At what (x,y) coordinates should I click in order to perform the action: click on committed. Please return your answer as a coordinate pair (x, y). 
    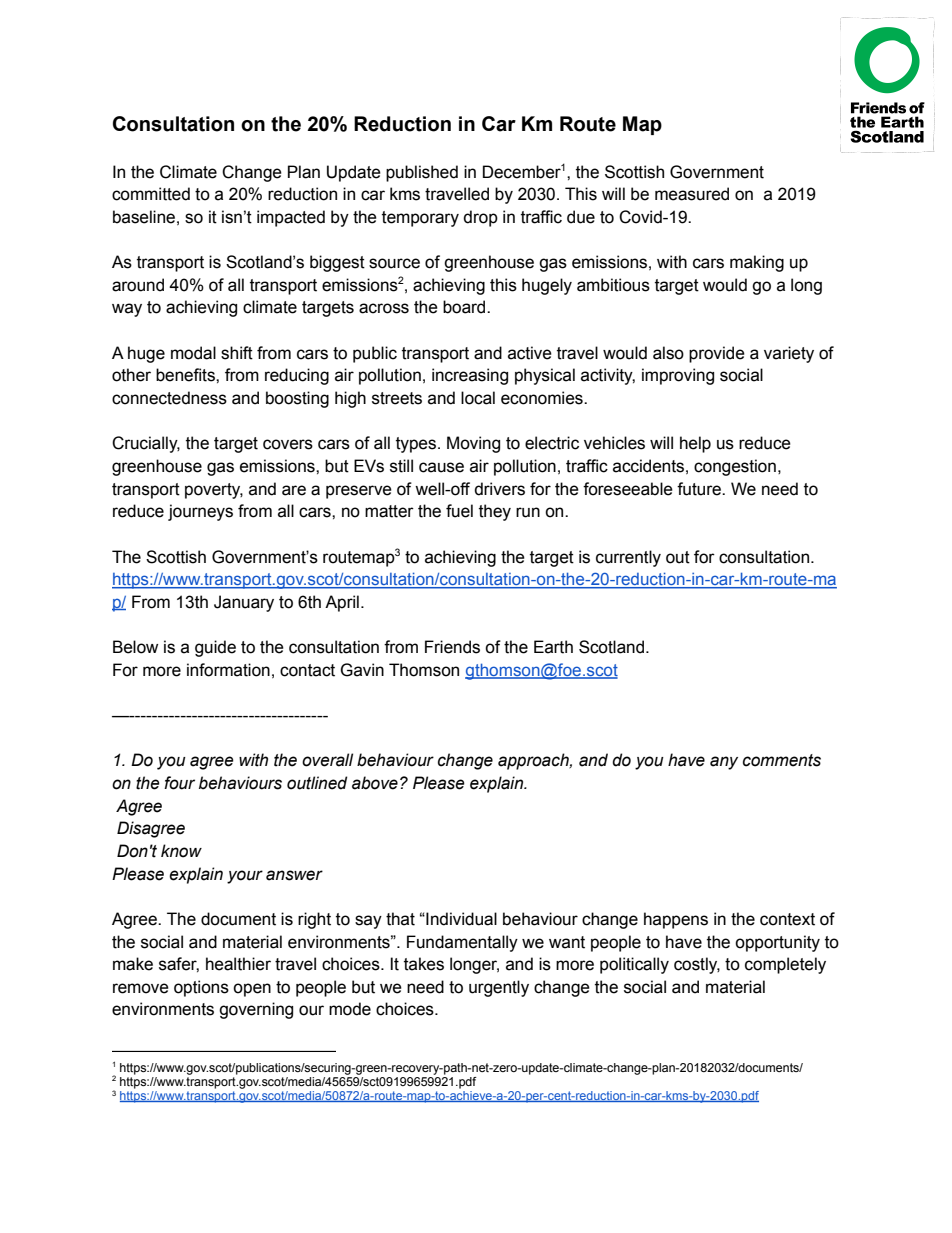
    Looking at the image, I should click on (151, 194).
